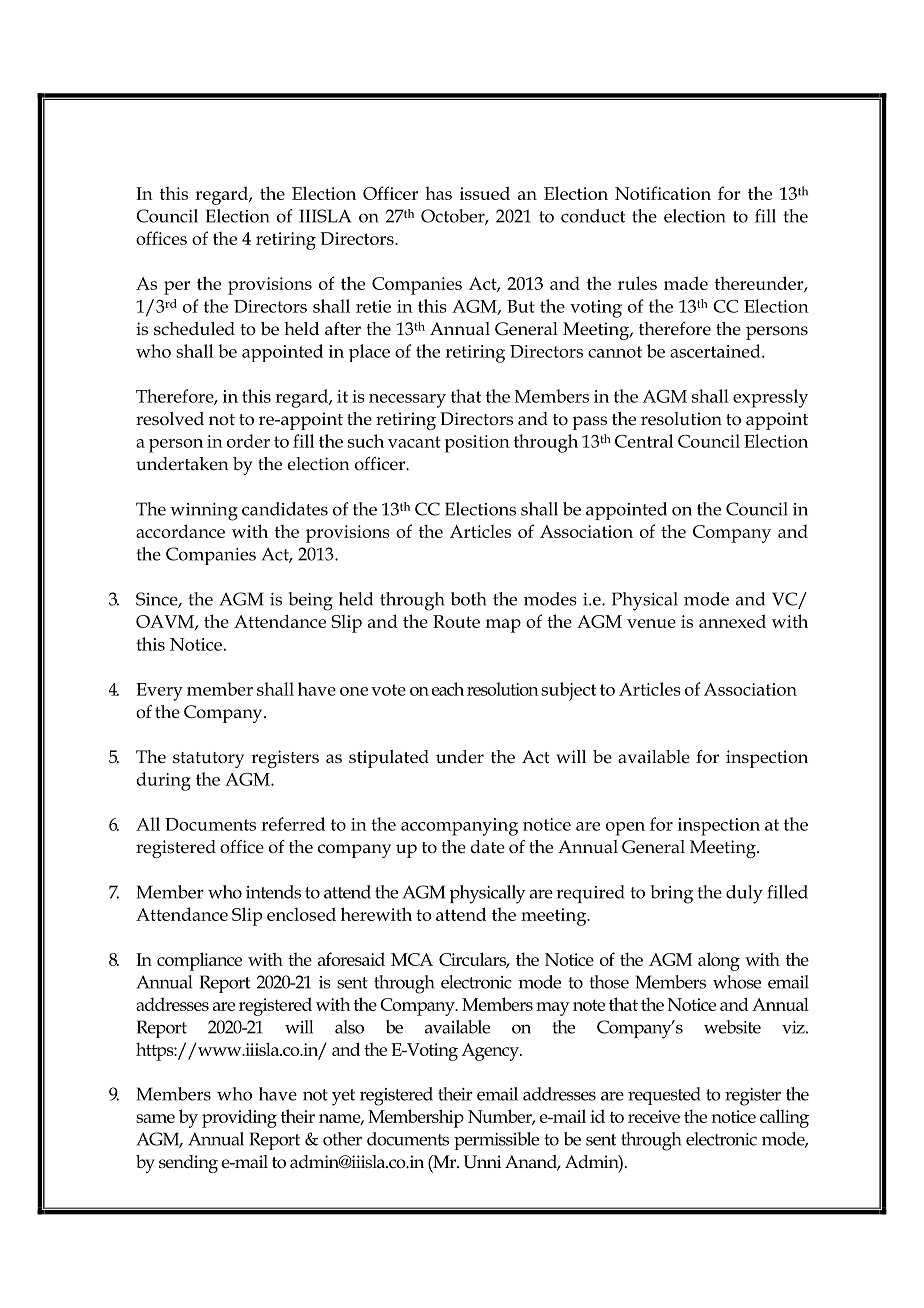 The height and width of the screenshot is (1308, 924). Describe the element at coordinates (654, 1116) in the screenshot. I see `receive` at that location.
